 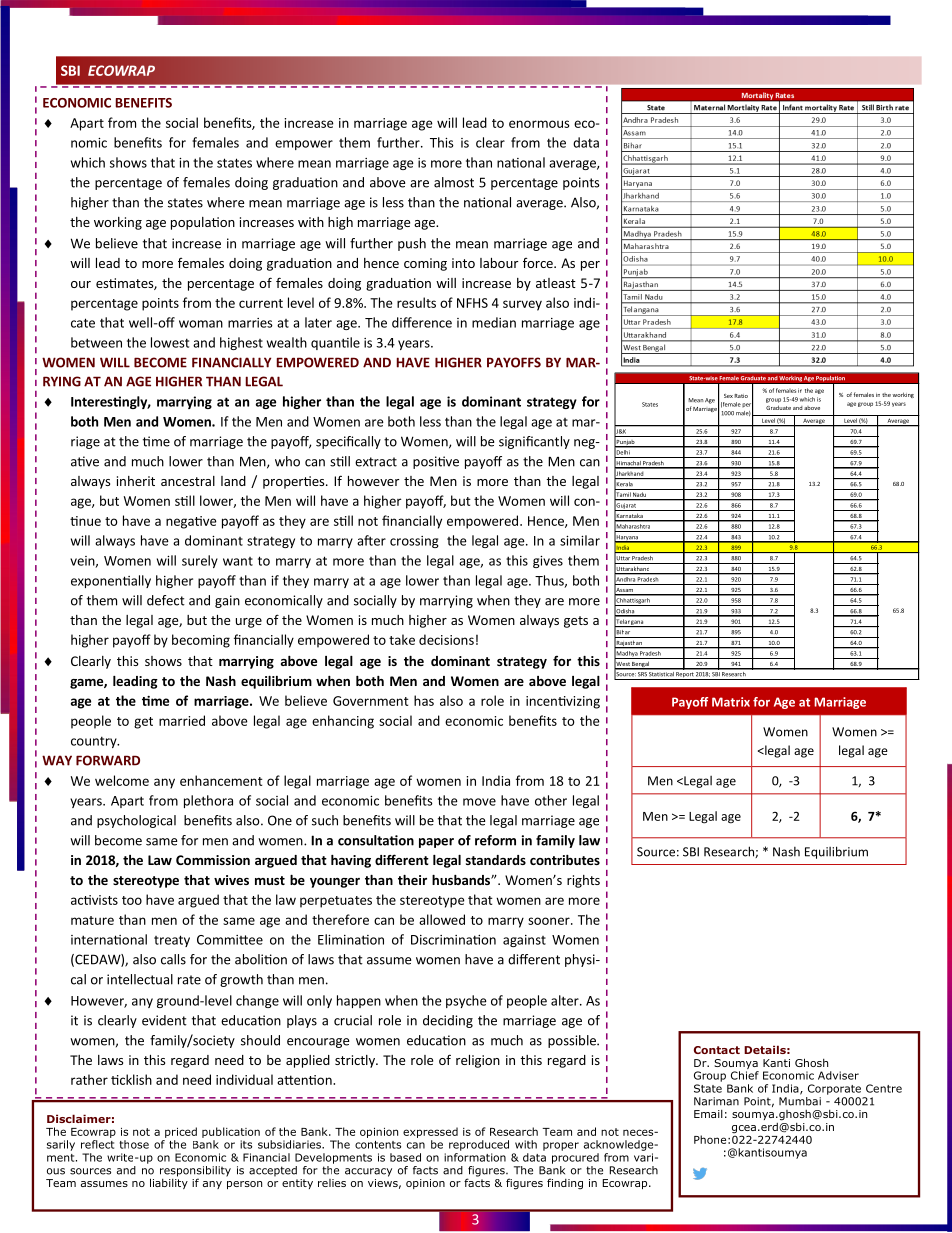 What do you see at coordinates (731, 702) in the image?
I see `Matrix` at bounding box center [731, 702].
